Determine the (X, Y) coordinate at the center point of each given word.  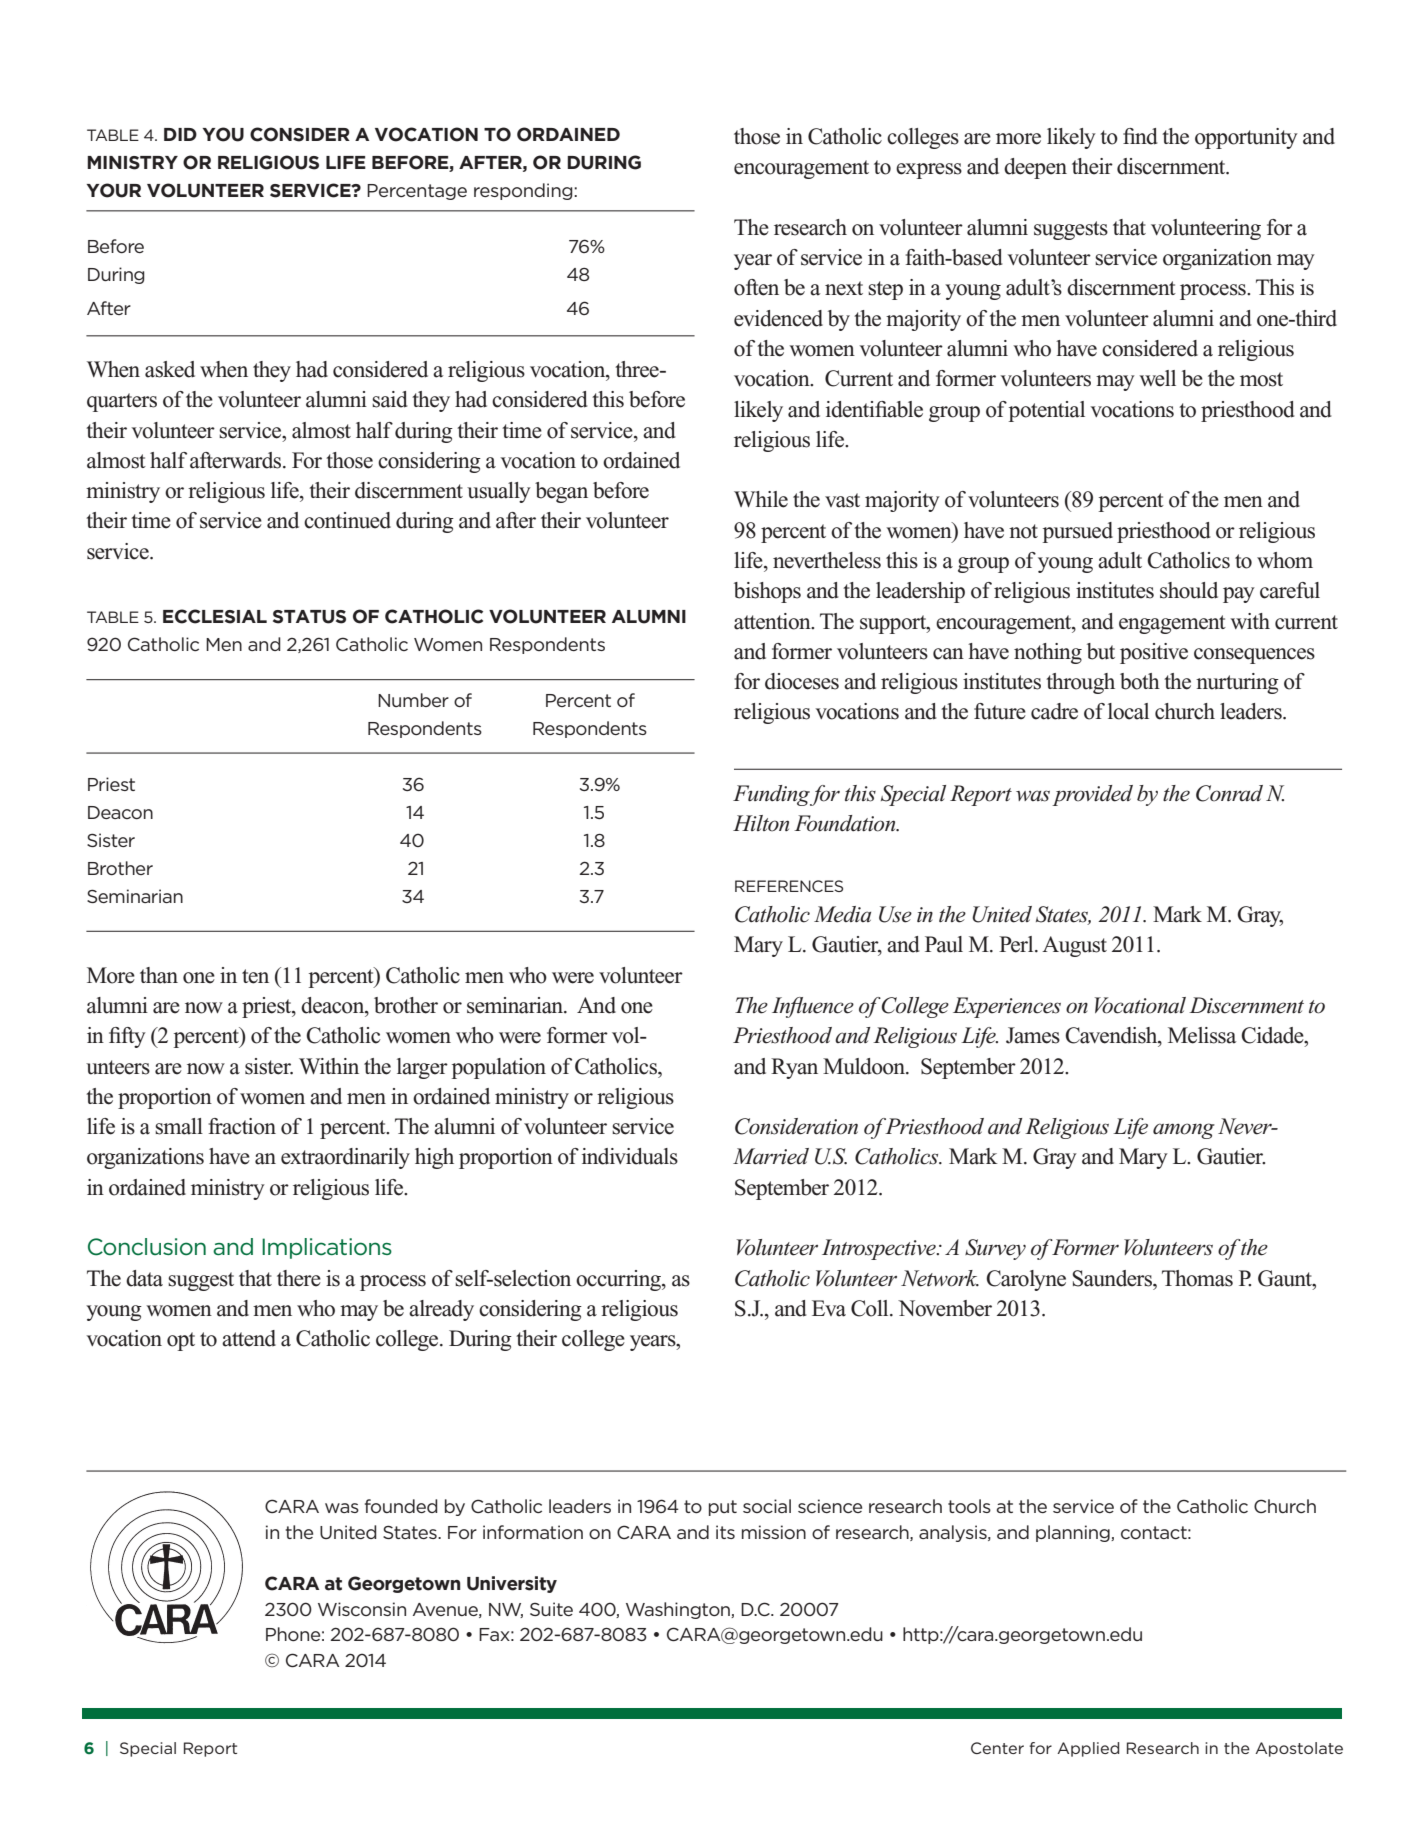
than (159, 975)
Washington (679, 1610)
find (1140, 136)
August (1074, 946)
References (789, 886)
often (756, 287)
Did (180, 134)
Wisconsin (362, 1609)
